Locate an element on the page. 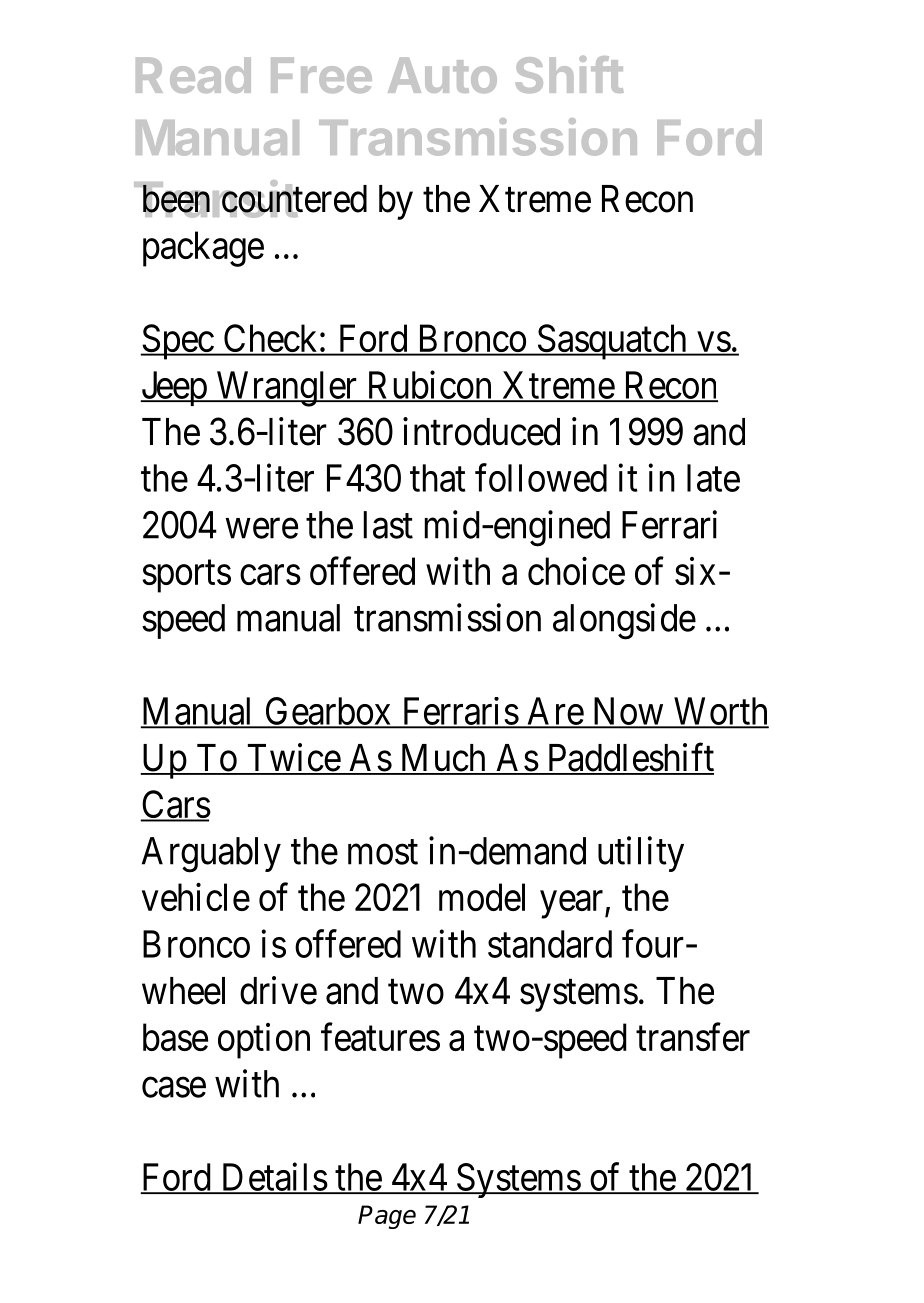 This image has height=1303, width=924. Read is located at coordinates (193, 75).
